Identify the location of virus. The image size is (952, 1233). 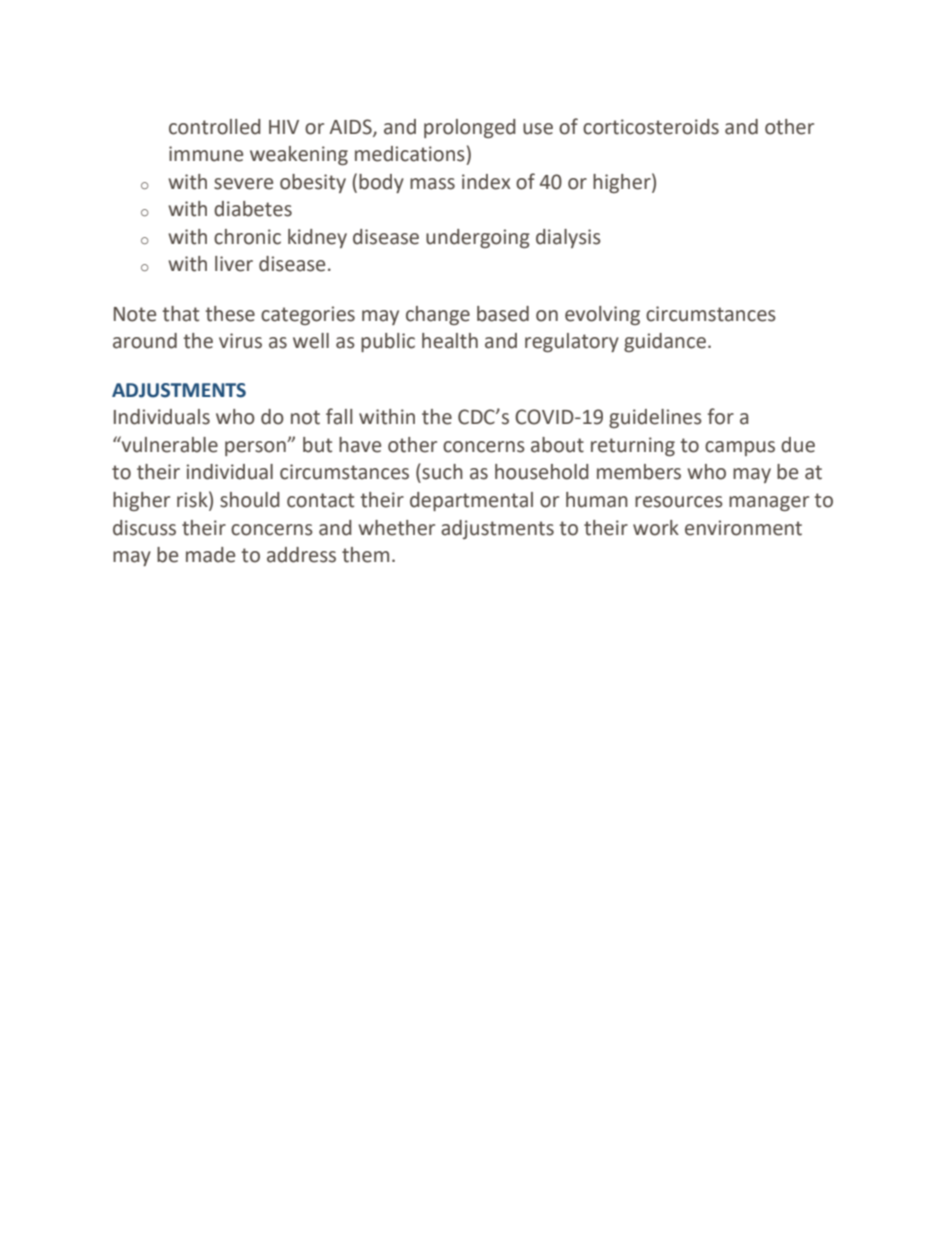
(240, 341).
